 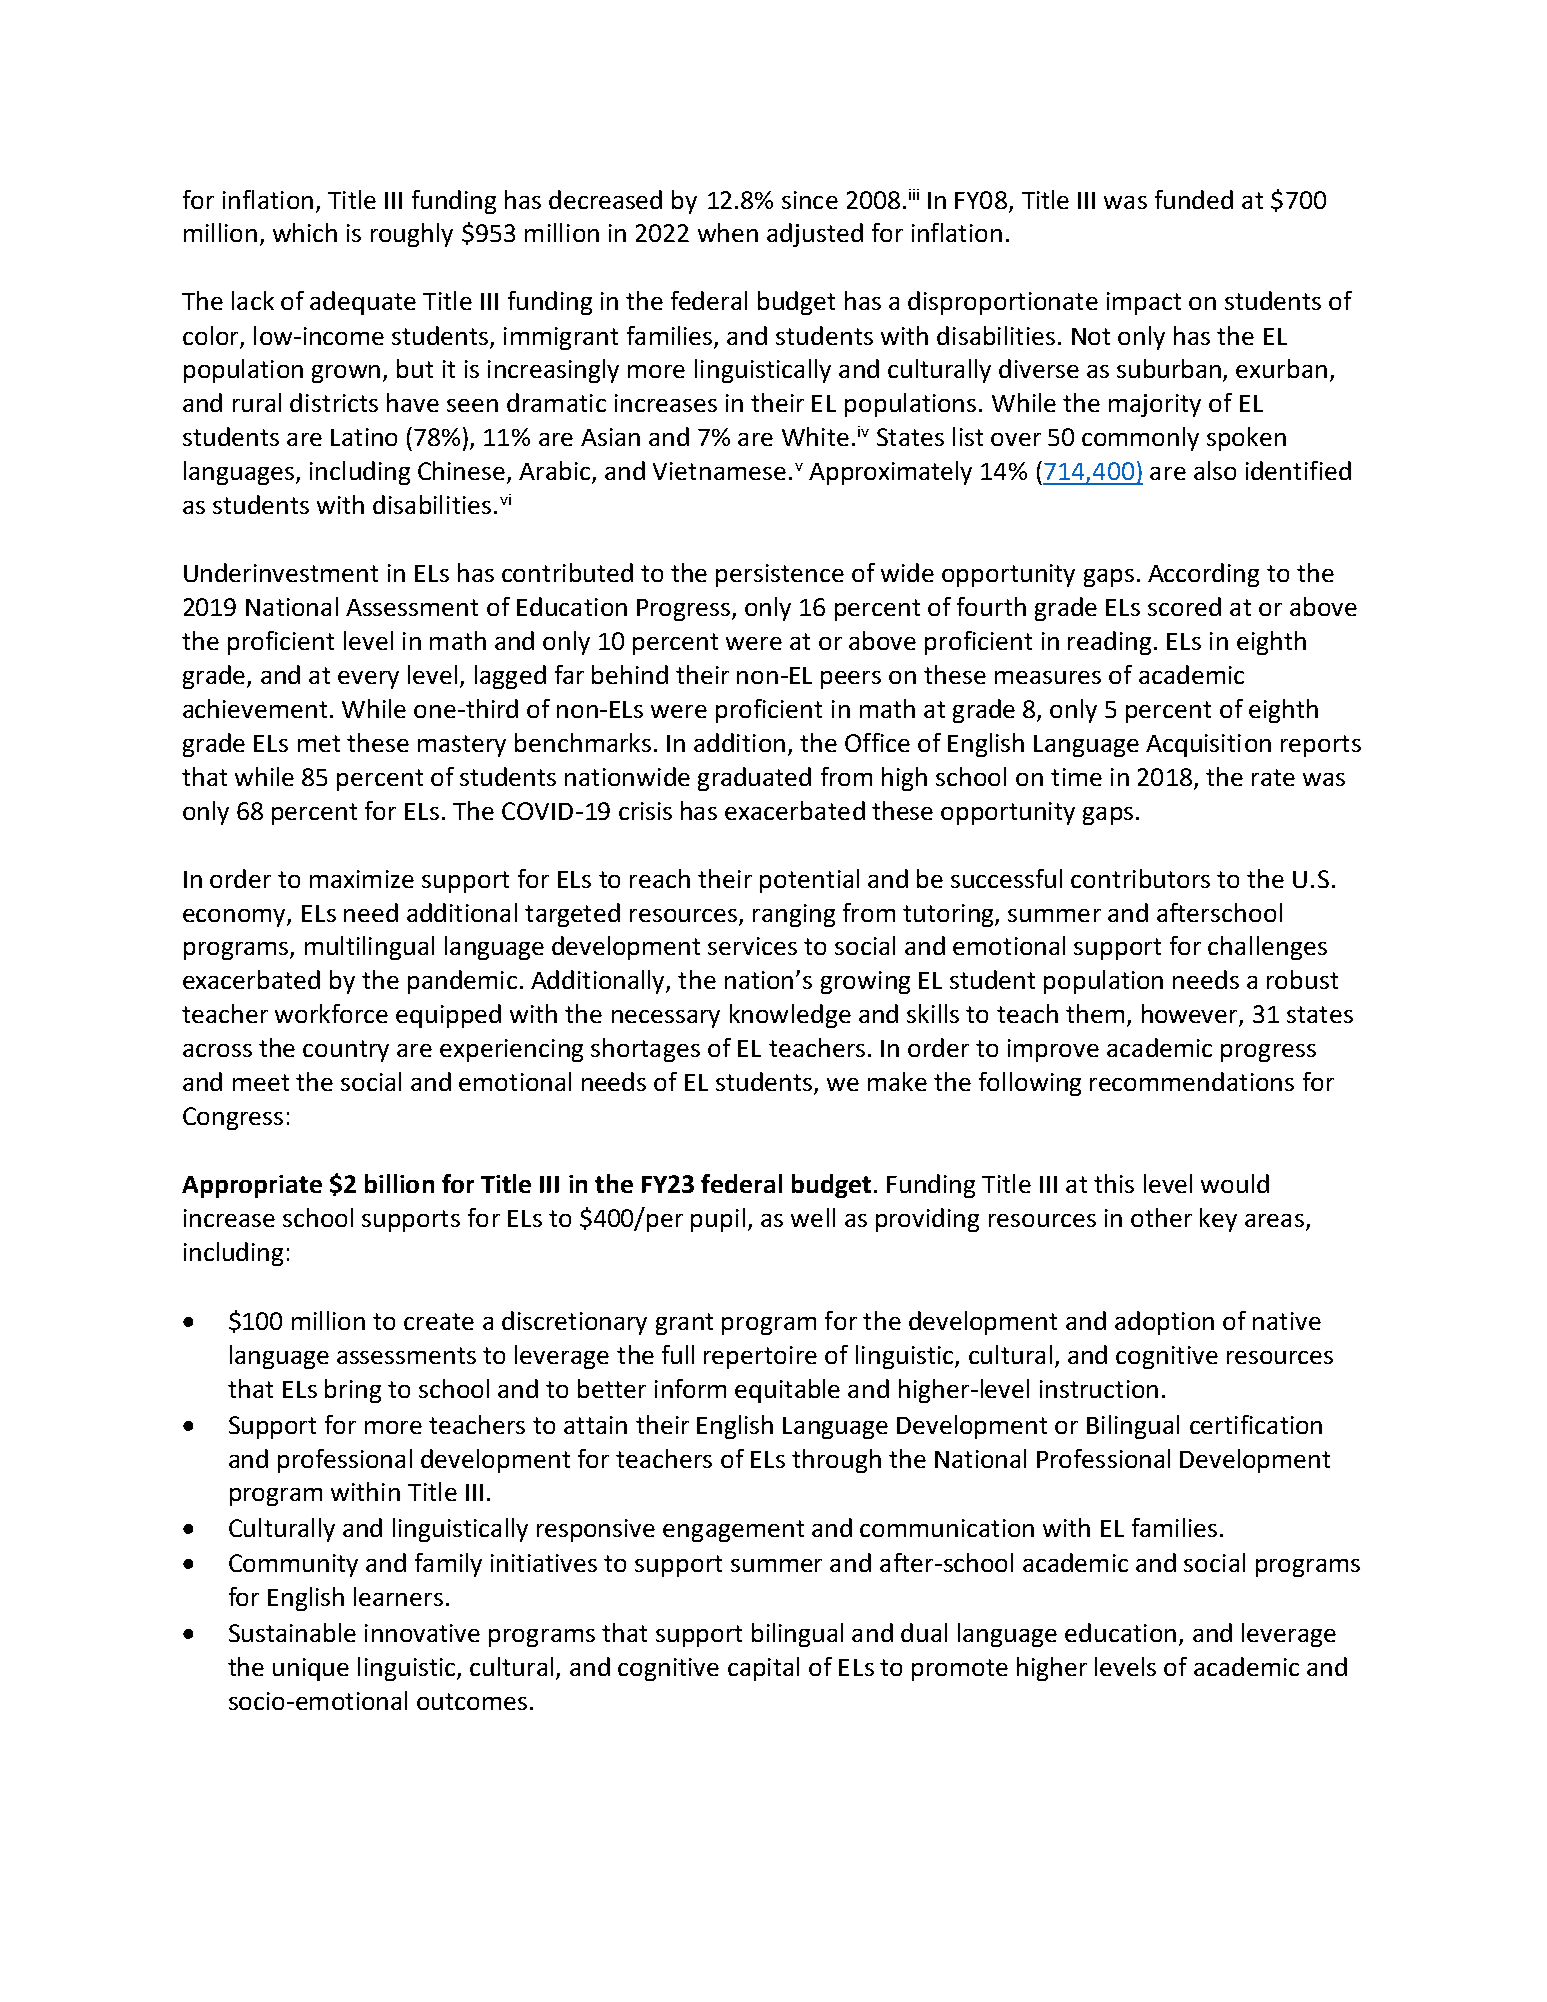 I want to click on funded, so click(x=1194, y=199).
